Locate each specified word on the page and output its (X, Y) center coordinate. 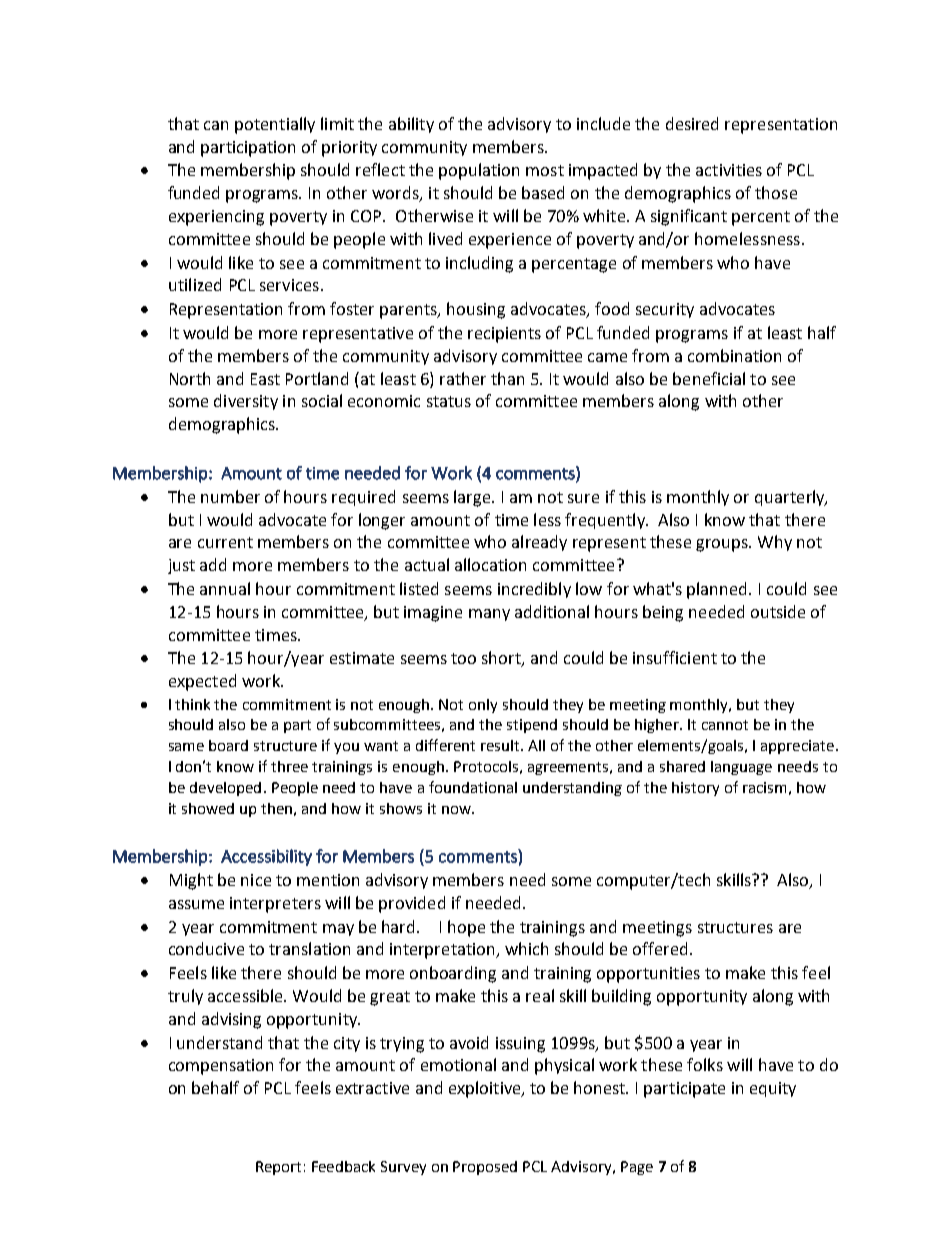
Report (278, 1168)
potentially (275, 125)
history (695, 789)
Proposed (485, 1168)
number (230, 496)
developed (225, 789)
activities (729, 170)
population (479, 171)
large (473, 498)
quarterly (791, 498)
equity (773, 1089)
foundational (473, 787)
